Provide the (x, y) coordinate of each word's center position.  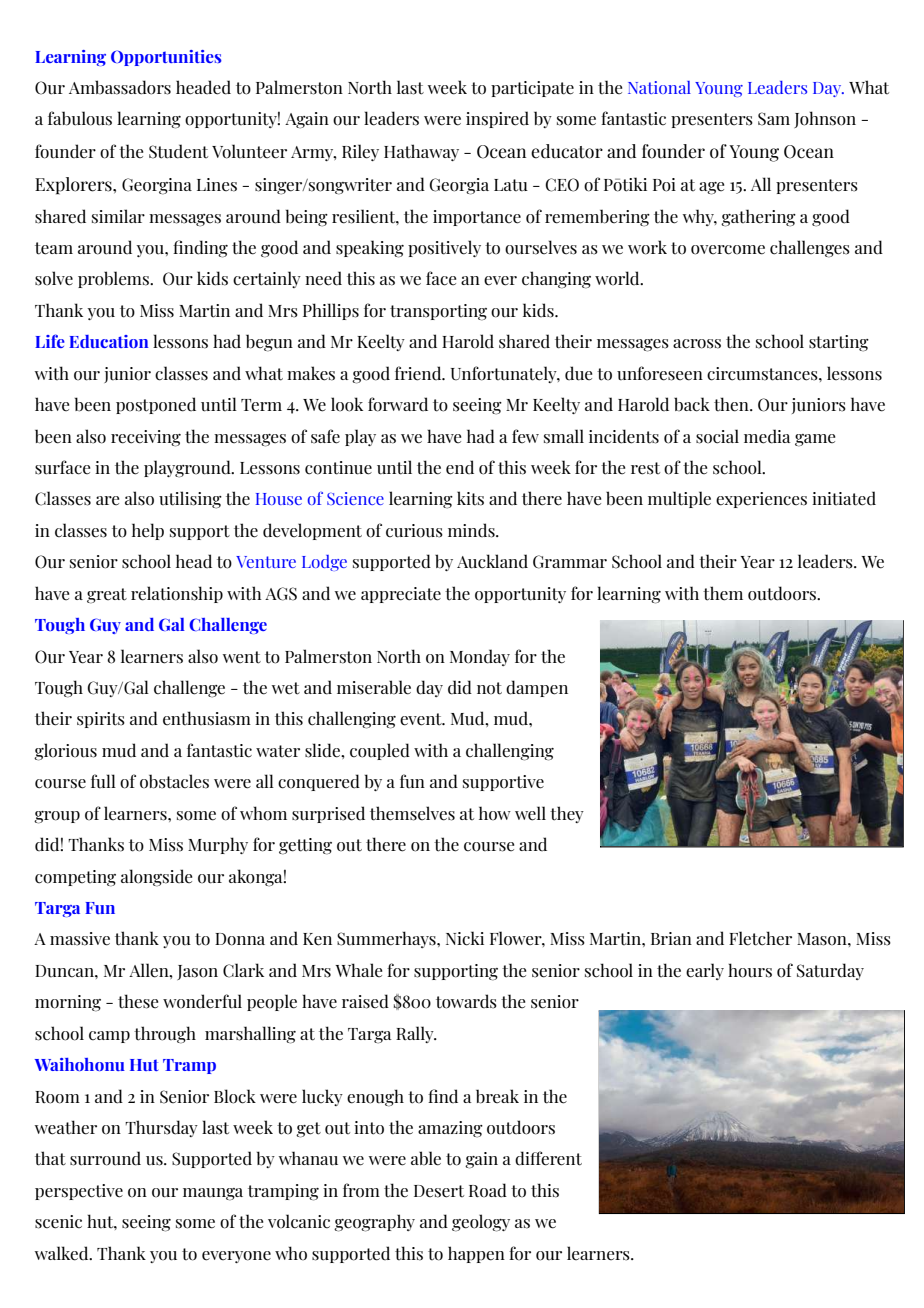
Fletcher (760, 938)
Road (488, 1190)
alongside (156, 878)
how (495, 813)
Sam (774, 119)
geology (481, 1223)
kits (470, 498)
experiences (761, 500)
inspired (497, 119)
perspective (79, 1192)
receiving (146, 438)
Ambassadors (120, 87)
